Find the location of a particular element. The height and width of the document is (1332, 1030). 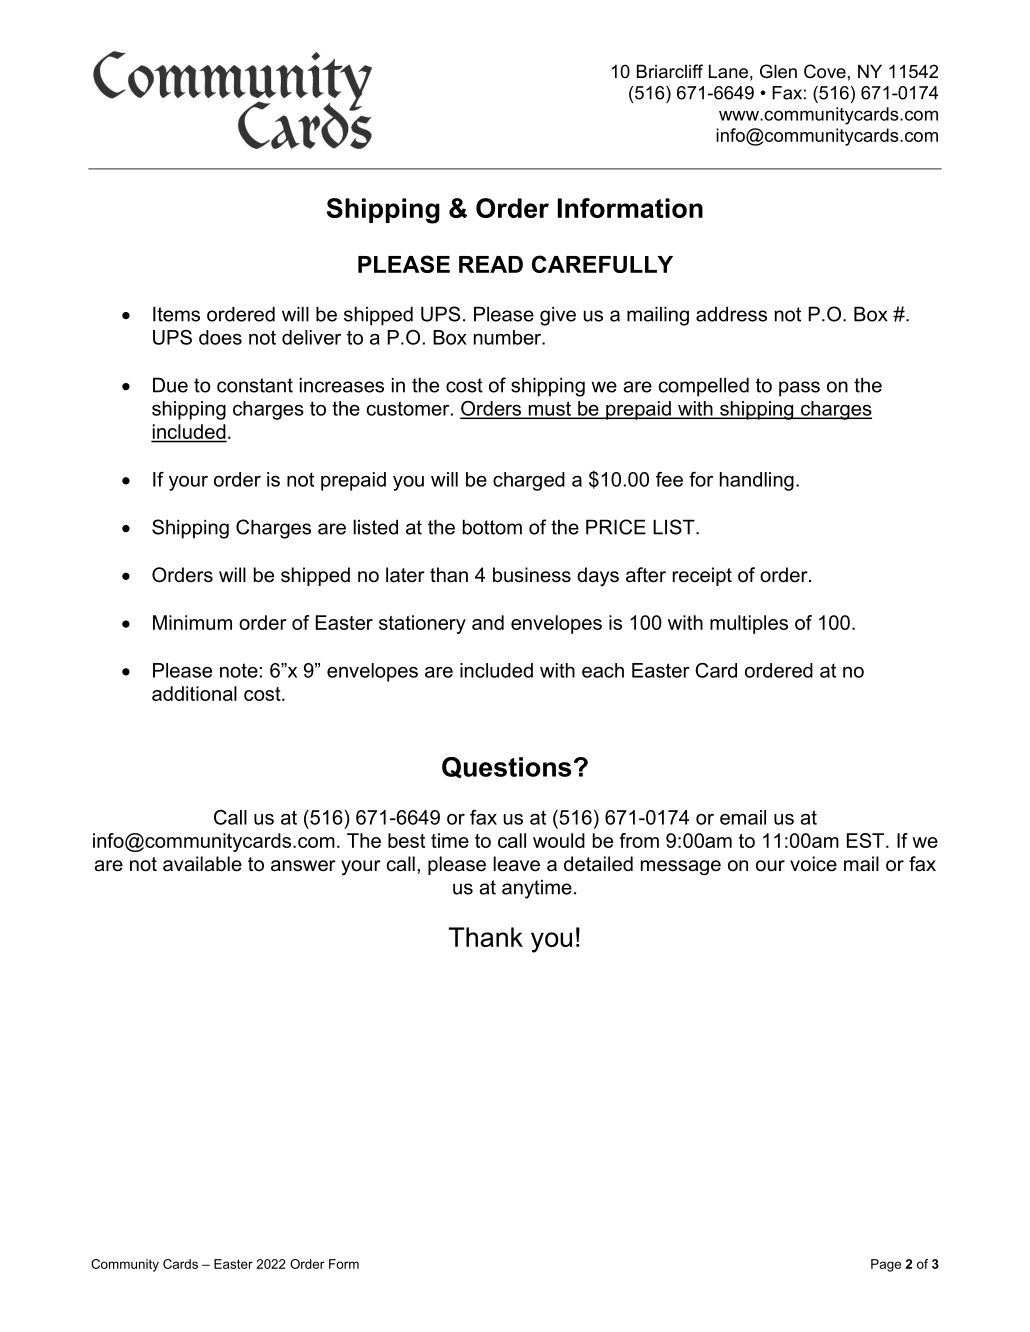

message is located at coordinates (681, 868).
